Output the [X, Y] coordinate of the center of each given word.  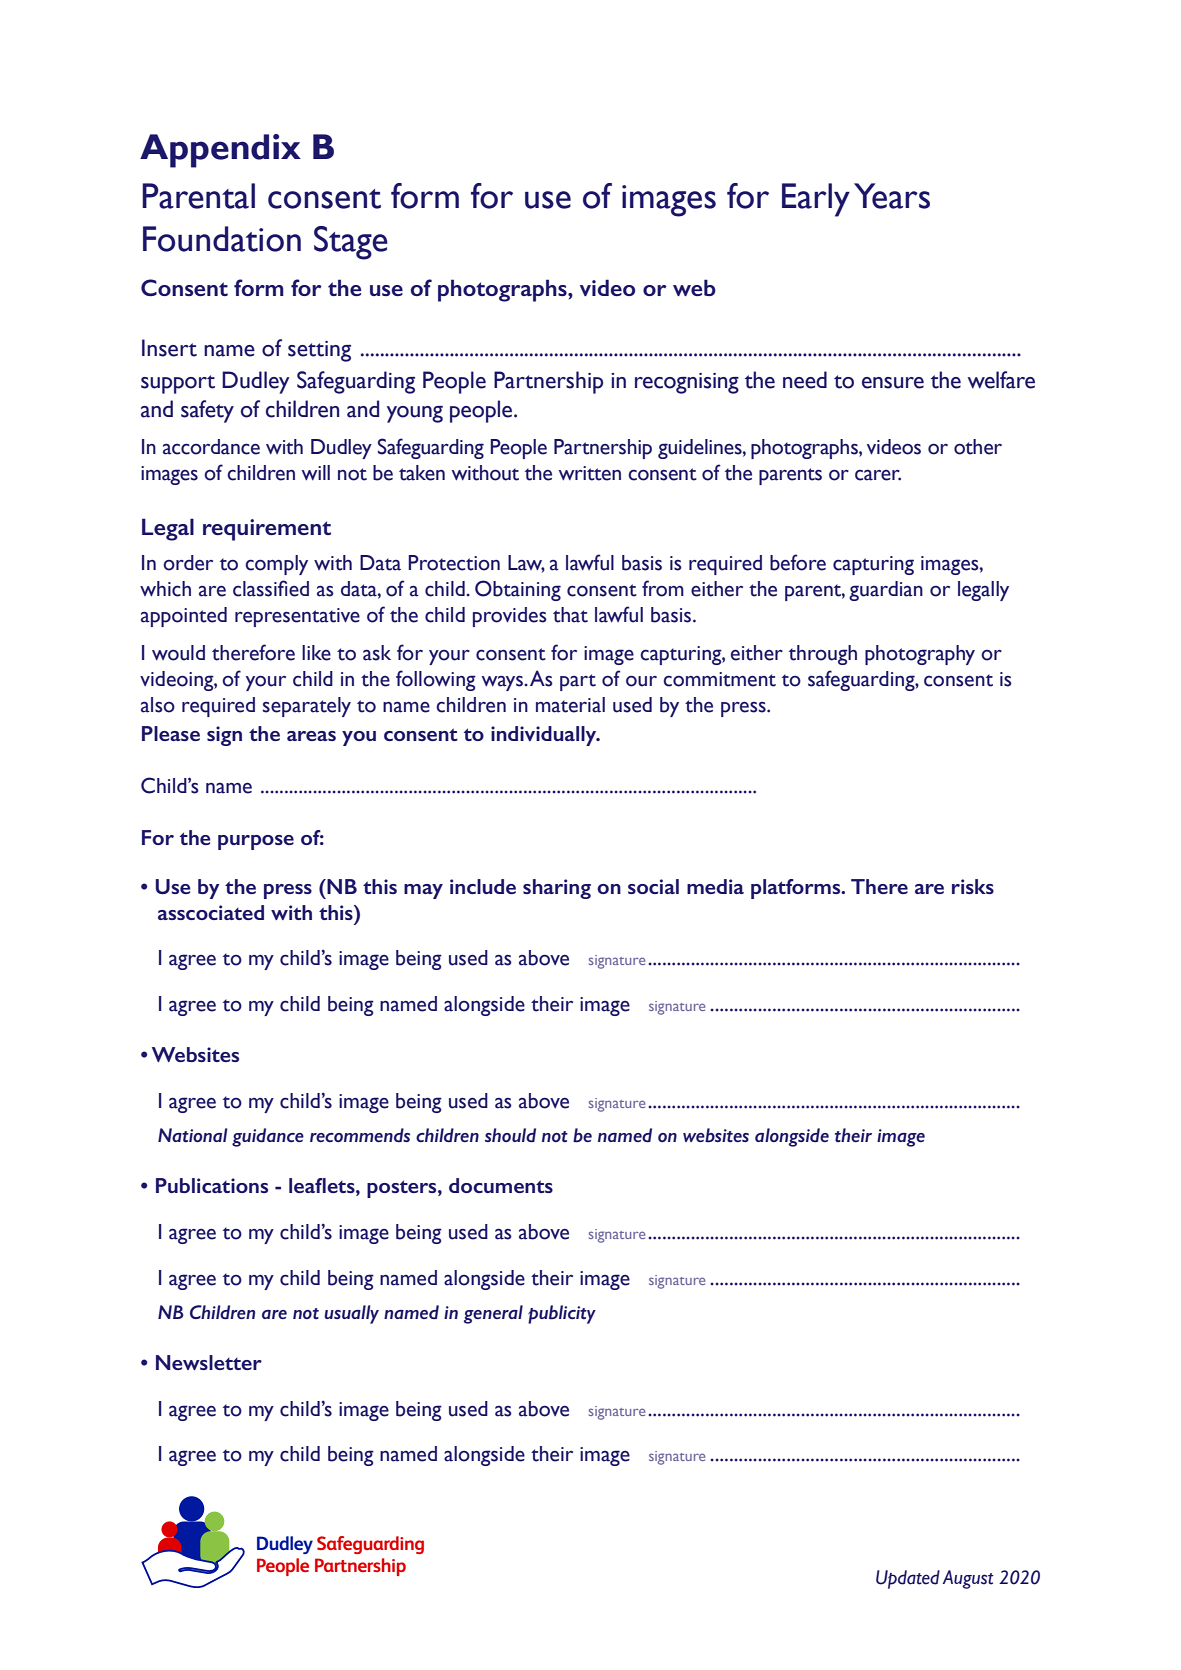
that [570, 615]
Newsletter [209, 1362]
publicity [562, 1314]
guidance [268, 1137]
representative [297, 617]
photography [920, 655]
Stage [351, 243]
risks [973, 886]
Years [892, 196]
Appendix [220, 151]
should [510, 1135]
